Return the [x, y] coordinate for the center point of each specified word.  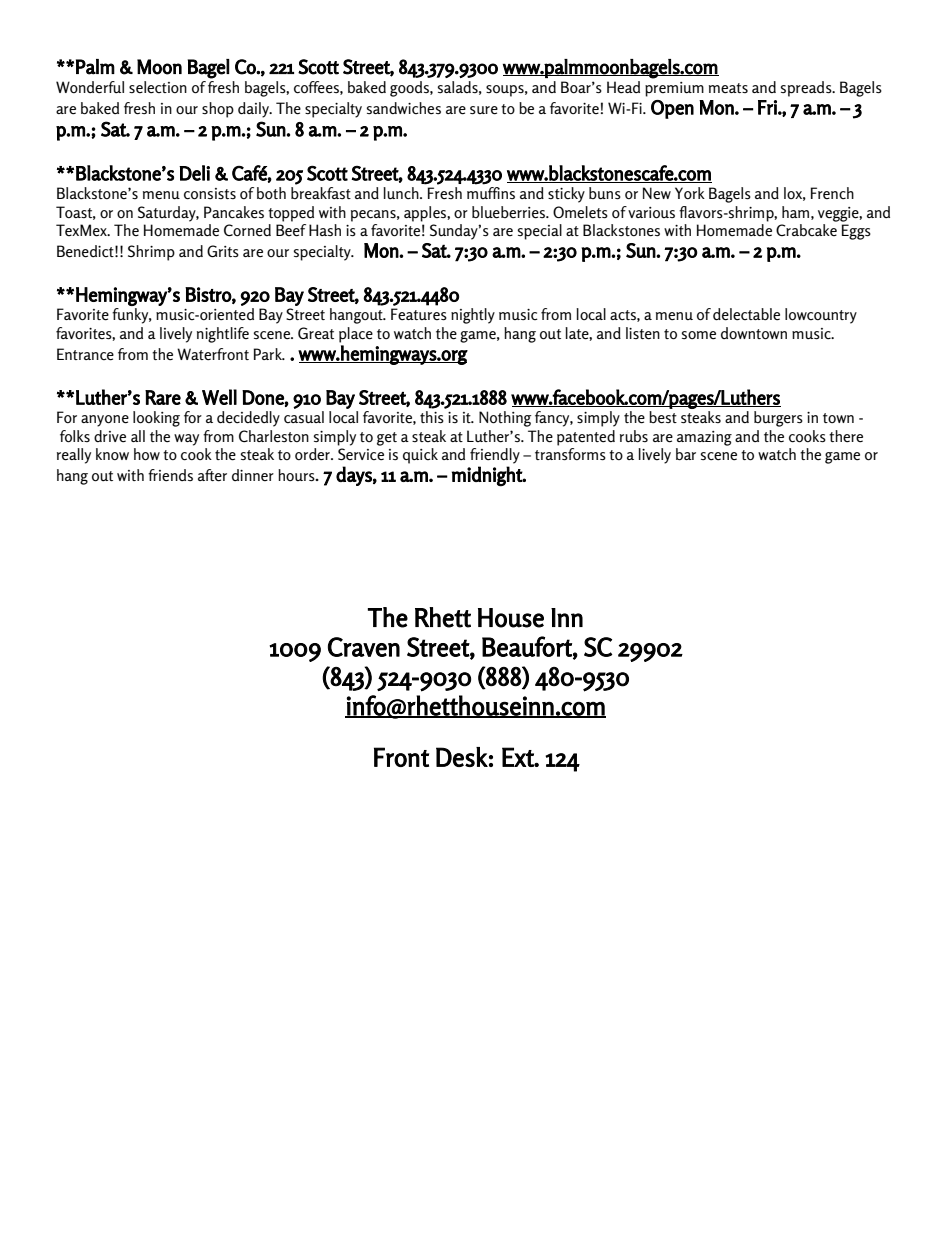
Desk [462, 757]
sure [484, 110]
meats [728, 88]
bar [686, 454]
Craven [364, 647]
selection [158, 87]
